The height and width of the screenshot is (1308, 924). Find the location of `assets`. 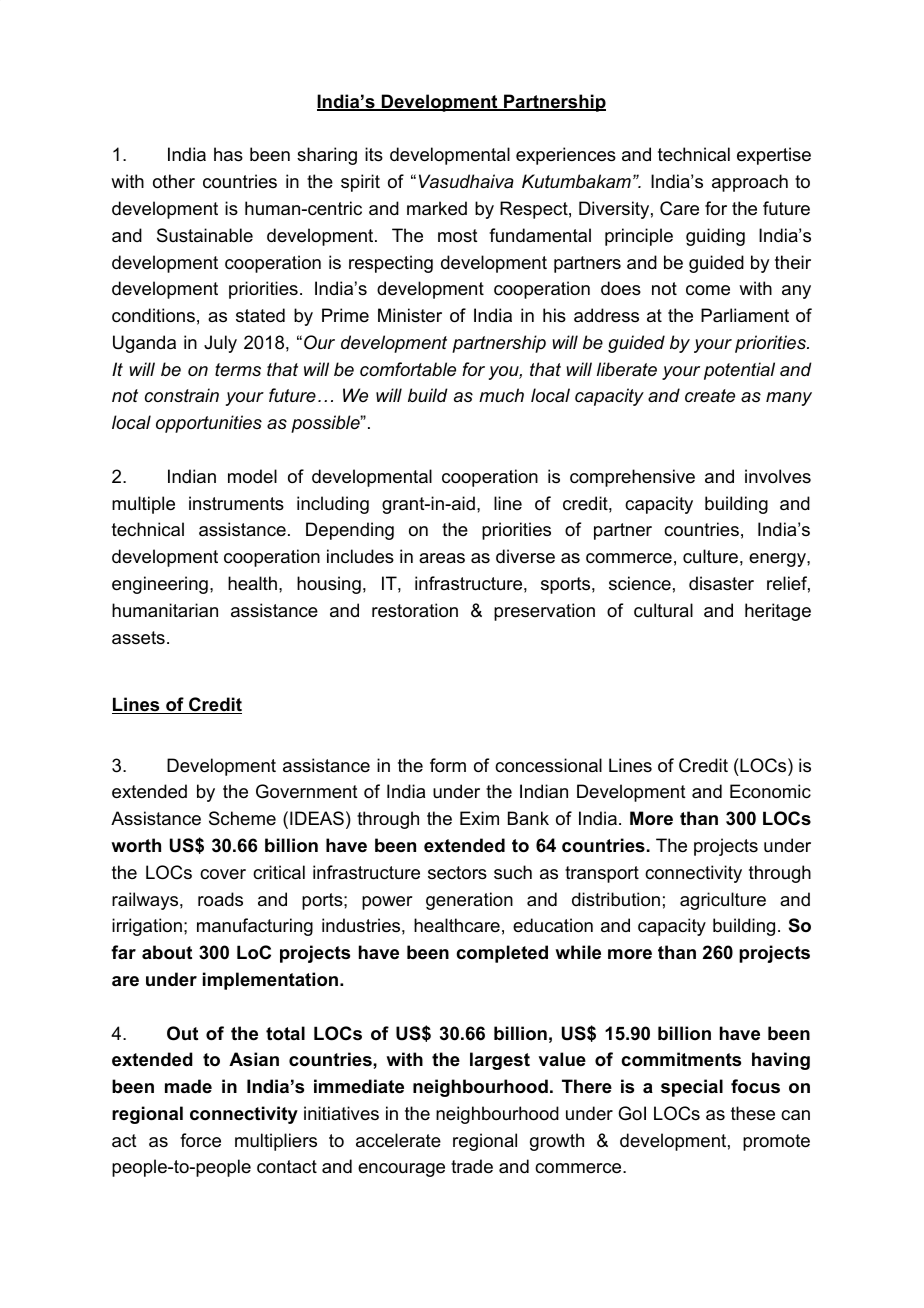

assets is located at coordinates (138, 638).
